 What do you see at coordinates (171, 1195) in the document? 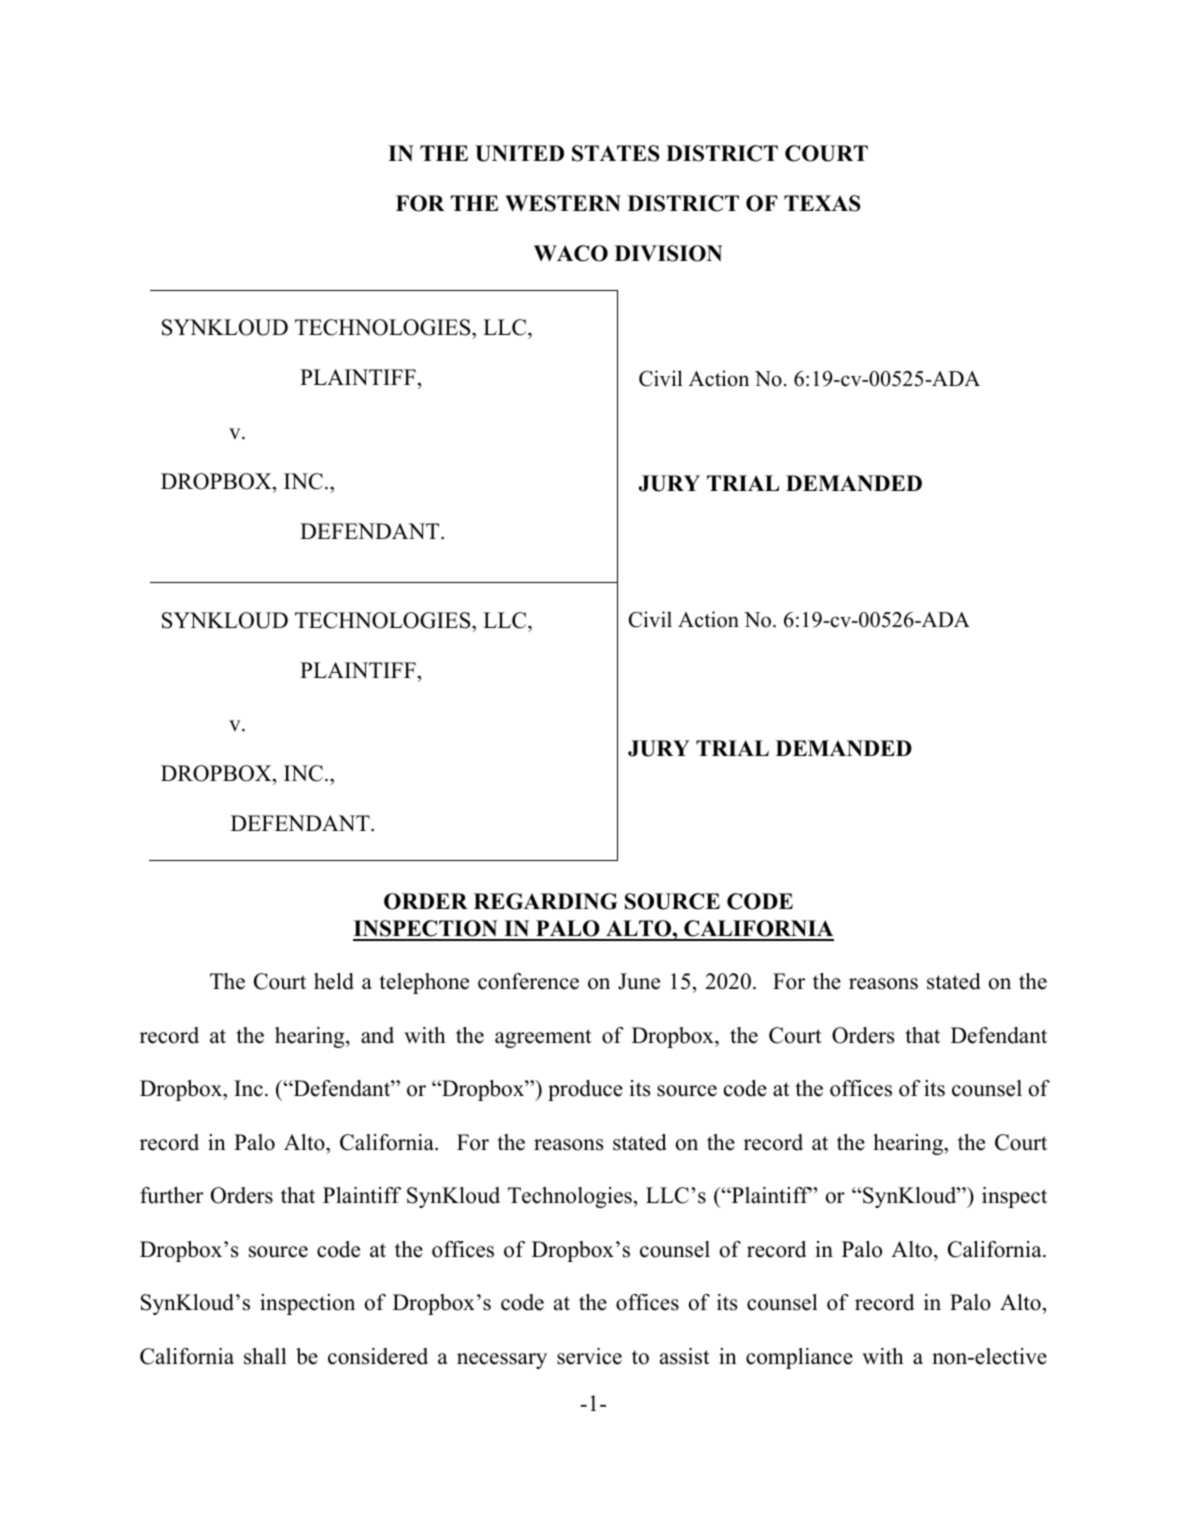
I see `further` at bounding box center [171, 1195].
